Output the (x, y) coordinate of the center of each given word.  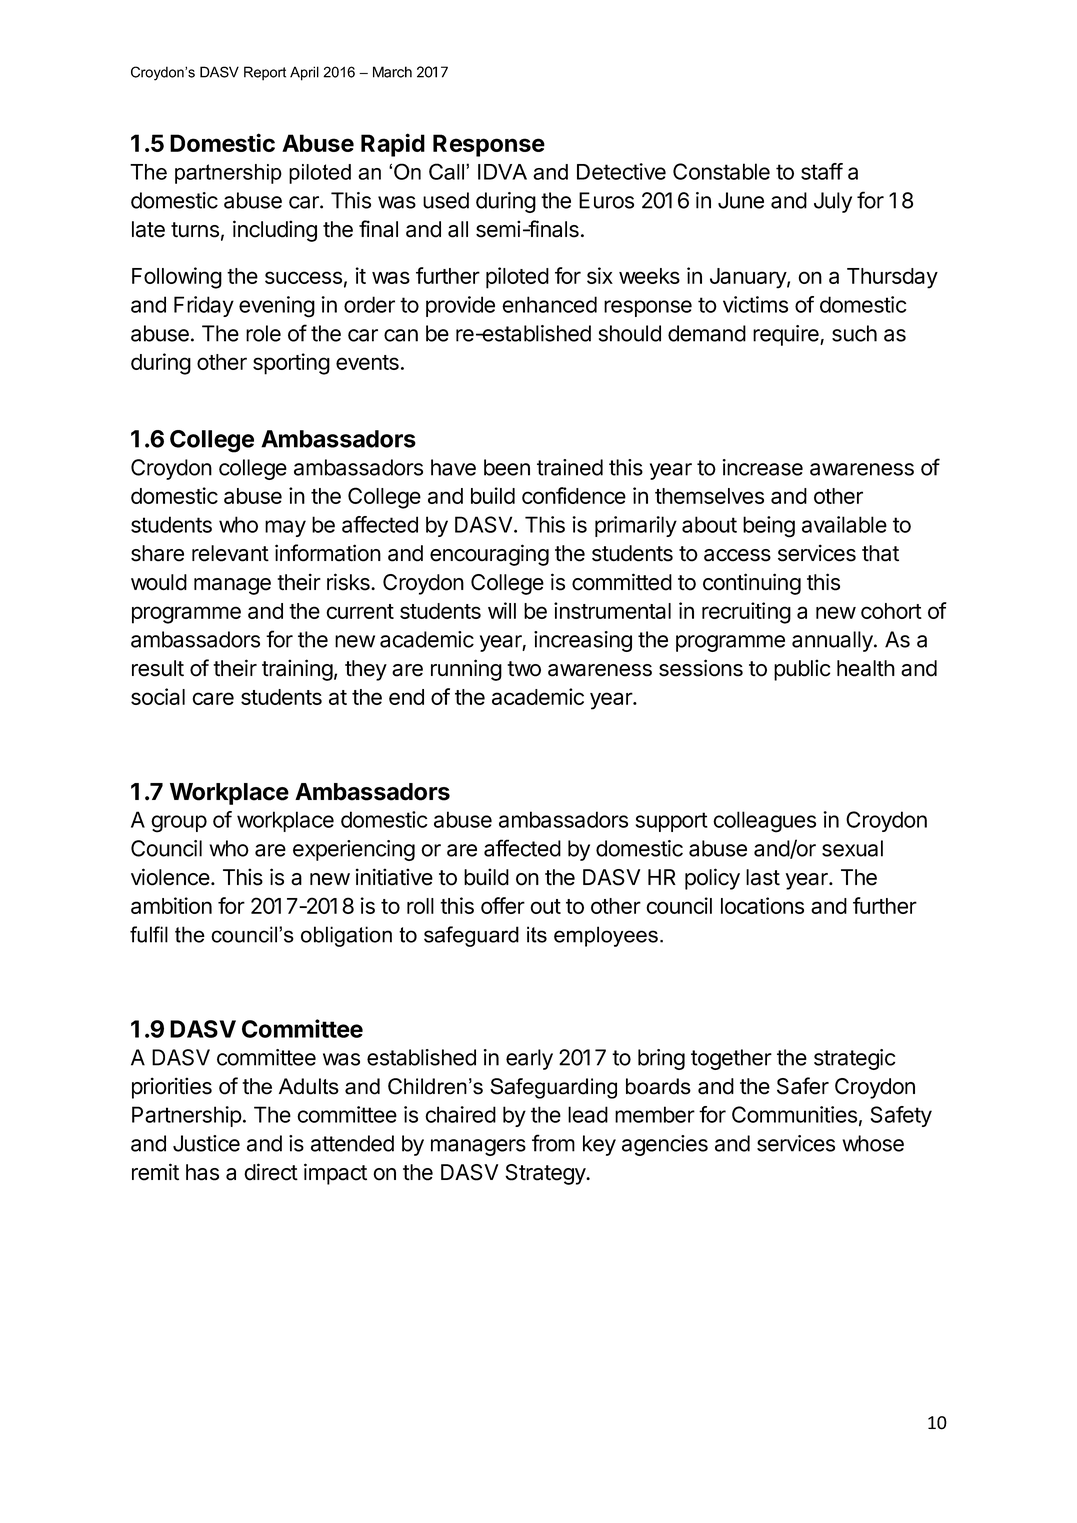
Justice (206, 1143)
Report (265, 73)
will (502, 610)
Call (448, 171)
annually (833, 641)
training (297, 670)
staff (822, 171)
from (553, 1143)
